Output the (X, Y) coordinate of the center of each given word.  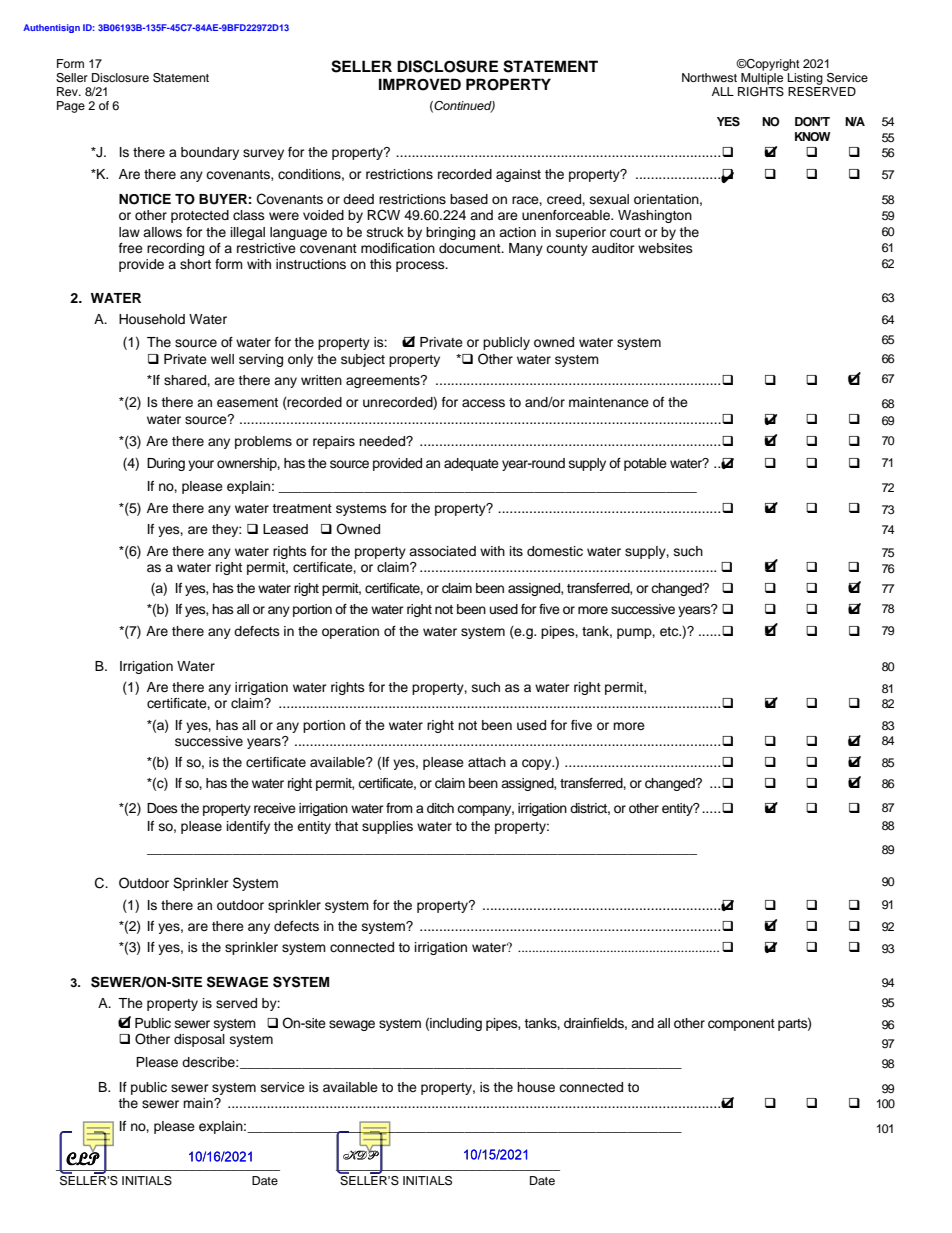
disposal (199, 1040)
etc (670, 631)
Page (71, 107)
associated (442, 551)
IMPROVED (420, 84)
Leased (285, 529)
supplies (387, 827)
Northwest (709, 77)
